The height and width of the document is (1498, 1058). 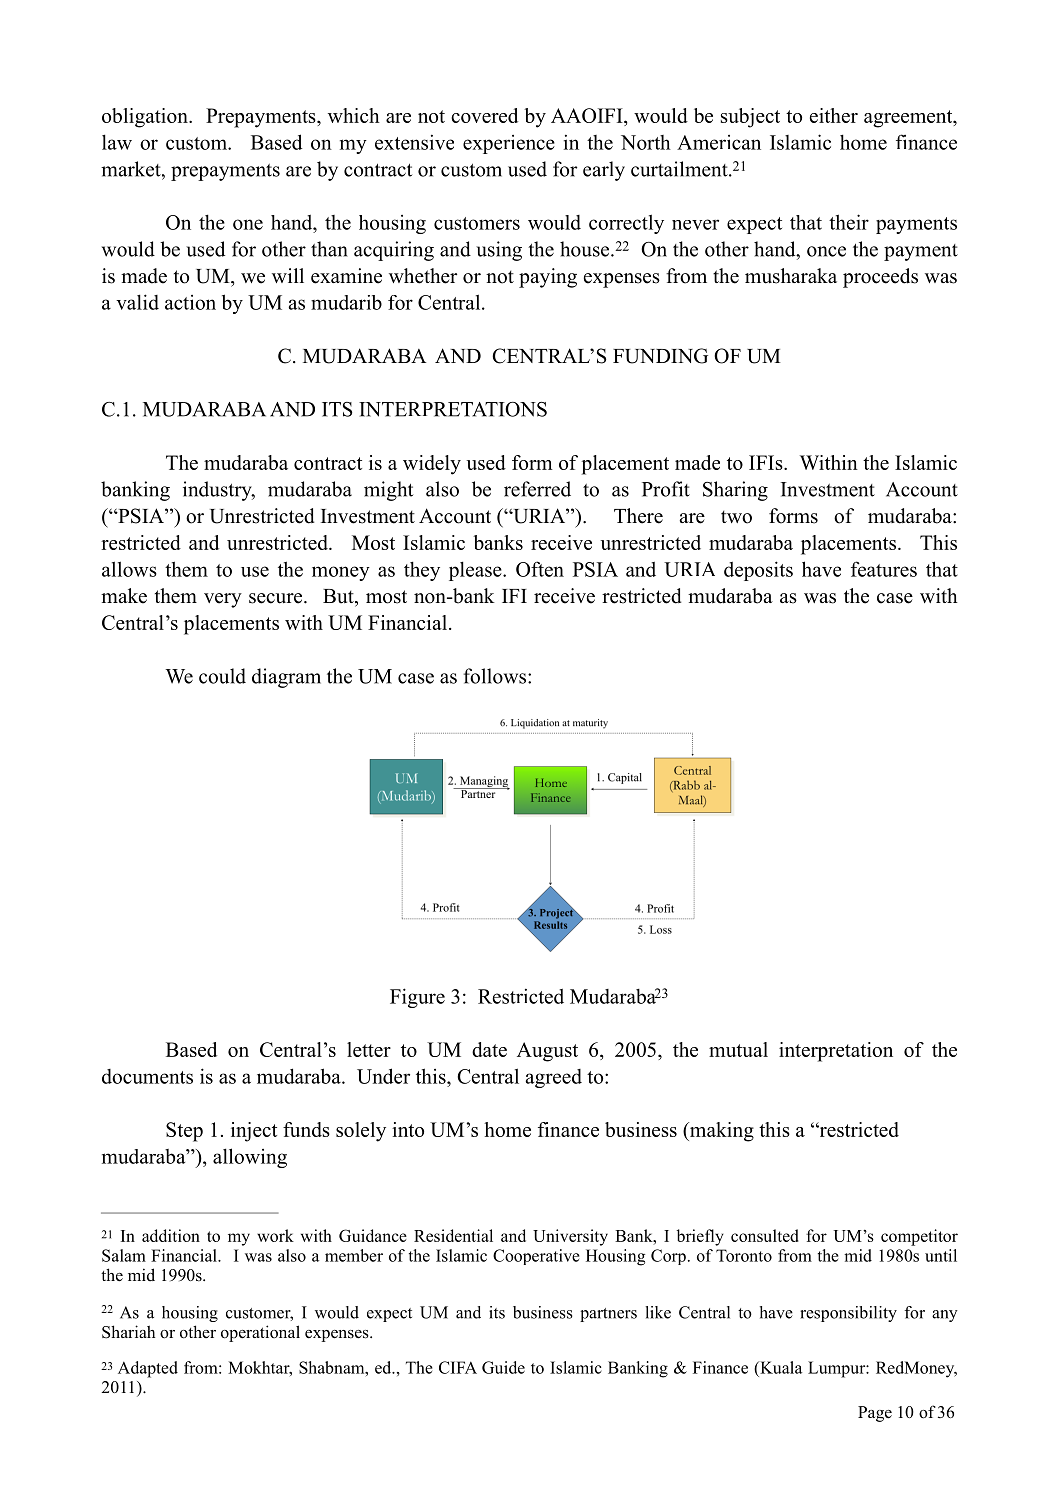 I want to click on either, so click(x=834, y=115).
